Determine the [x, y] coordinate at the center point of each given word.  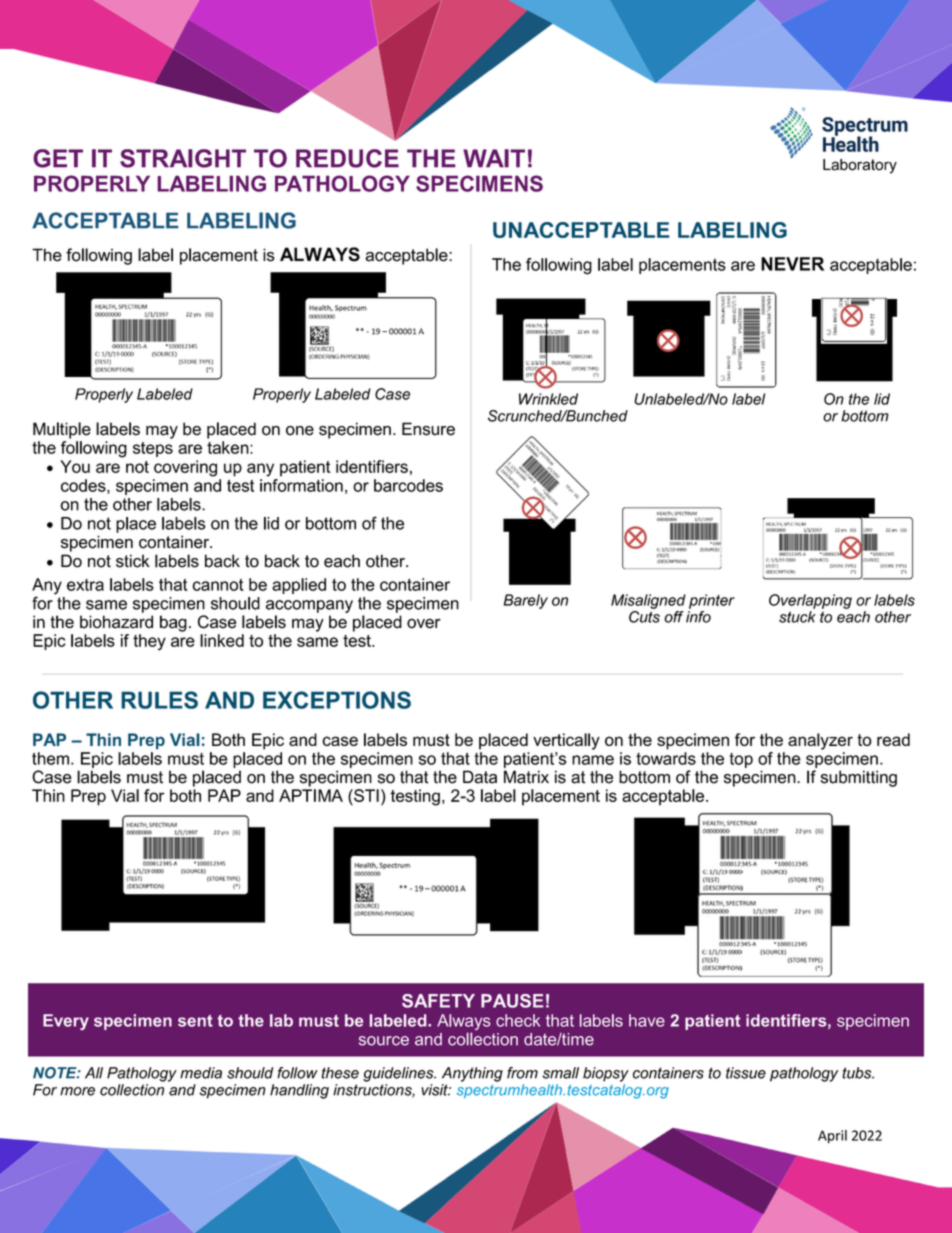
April [832, 1137]
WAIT [494, 158]
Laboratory [860, 166]
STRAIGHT [183, 158]
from [522, 1073]
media [201, 1073]
